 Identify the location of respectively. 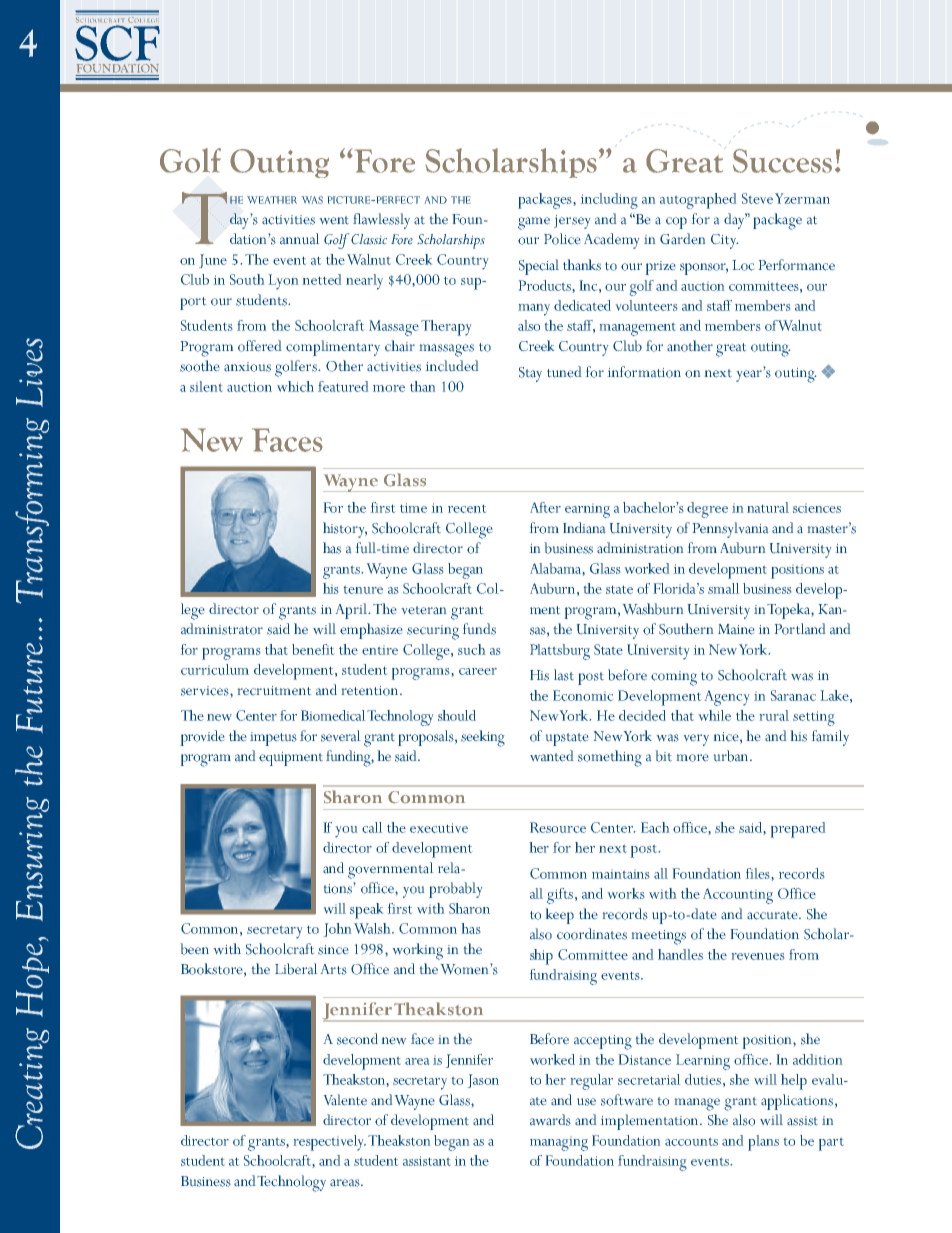
(330, 1143).
